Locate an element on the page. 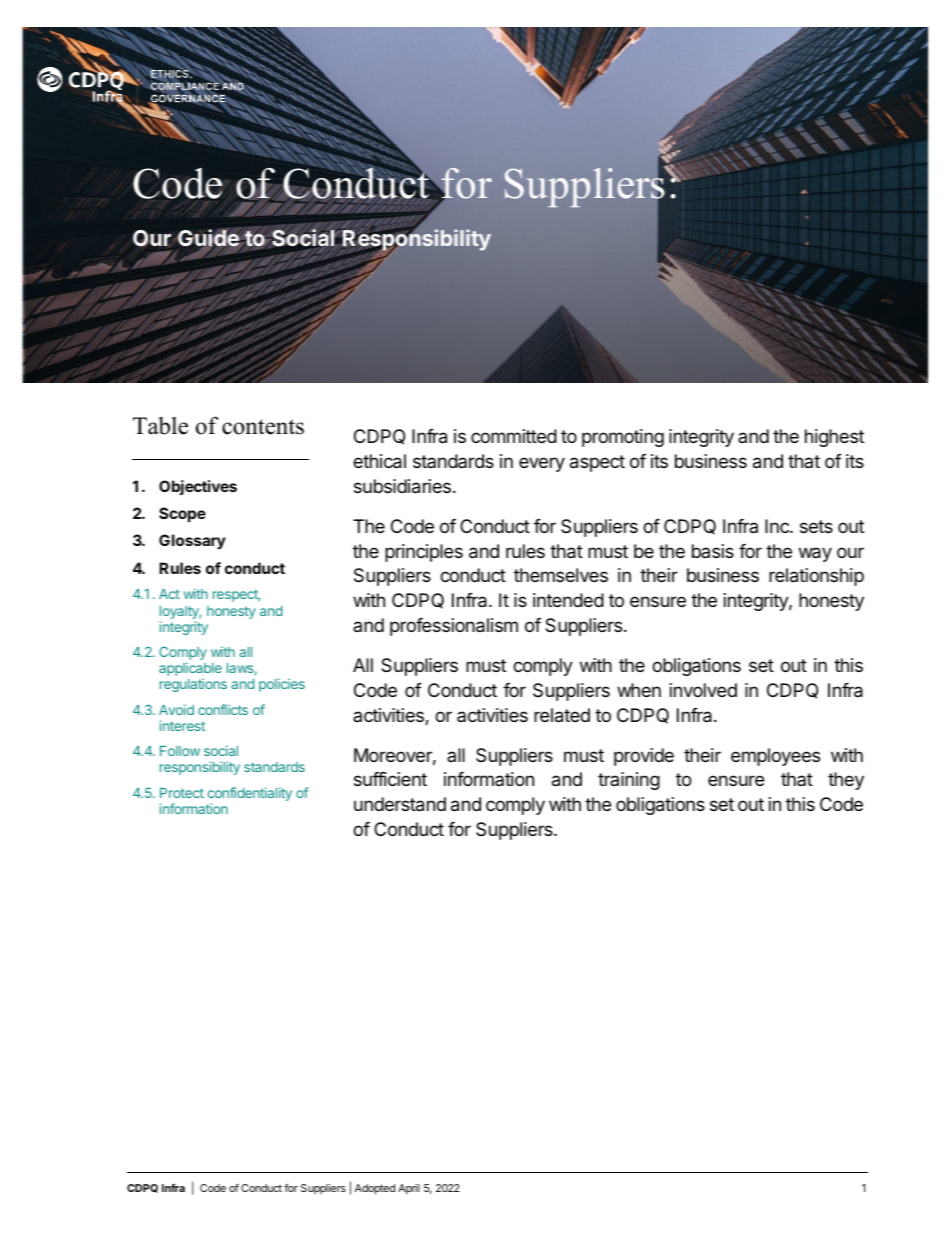 Image resolution: width=952 pixels, height=1233 pixels. employees is located at coordinates (775, 757).
